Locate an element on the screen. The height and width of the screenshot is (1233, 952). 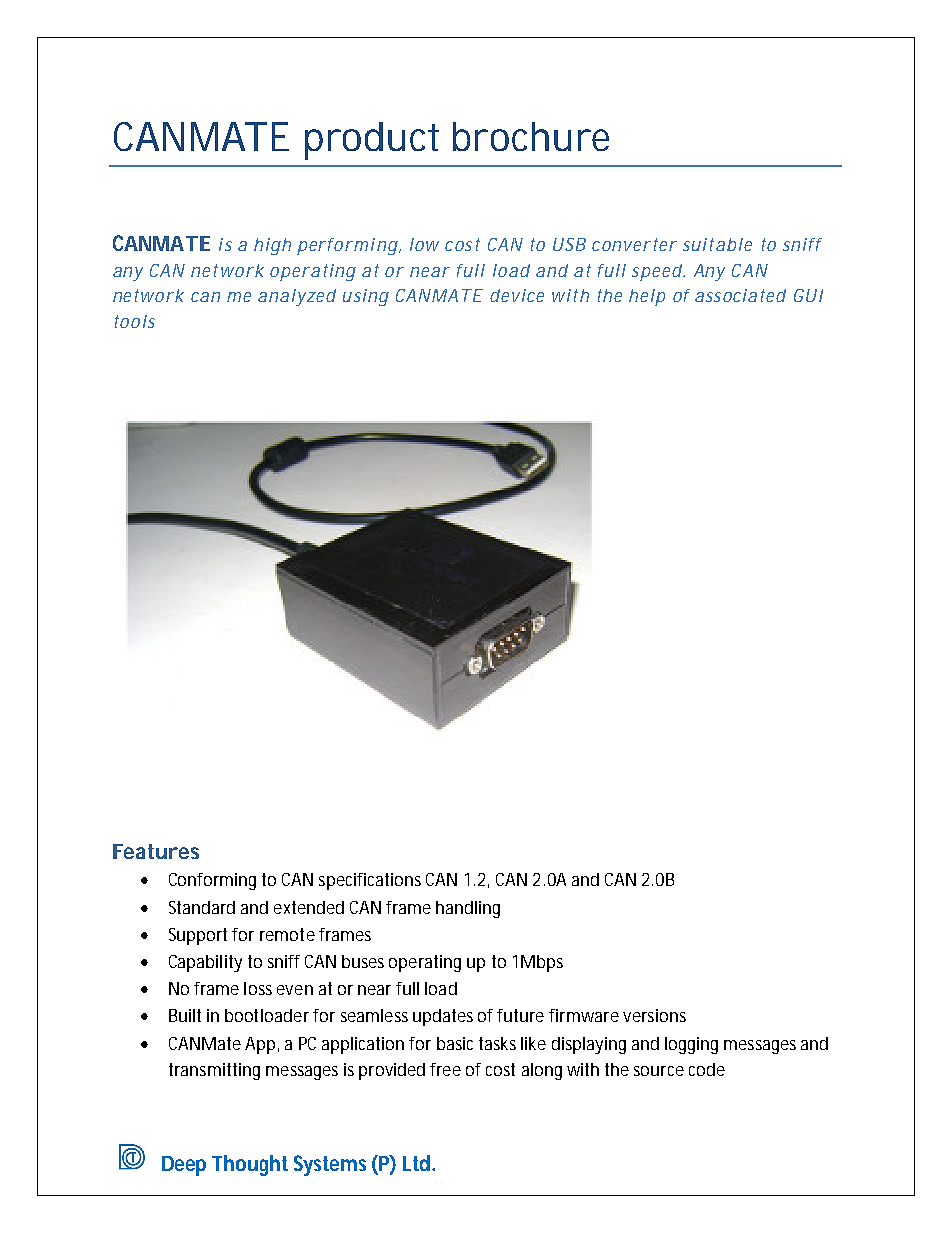
free is located at coordinates (445, 1069).
